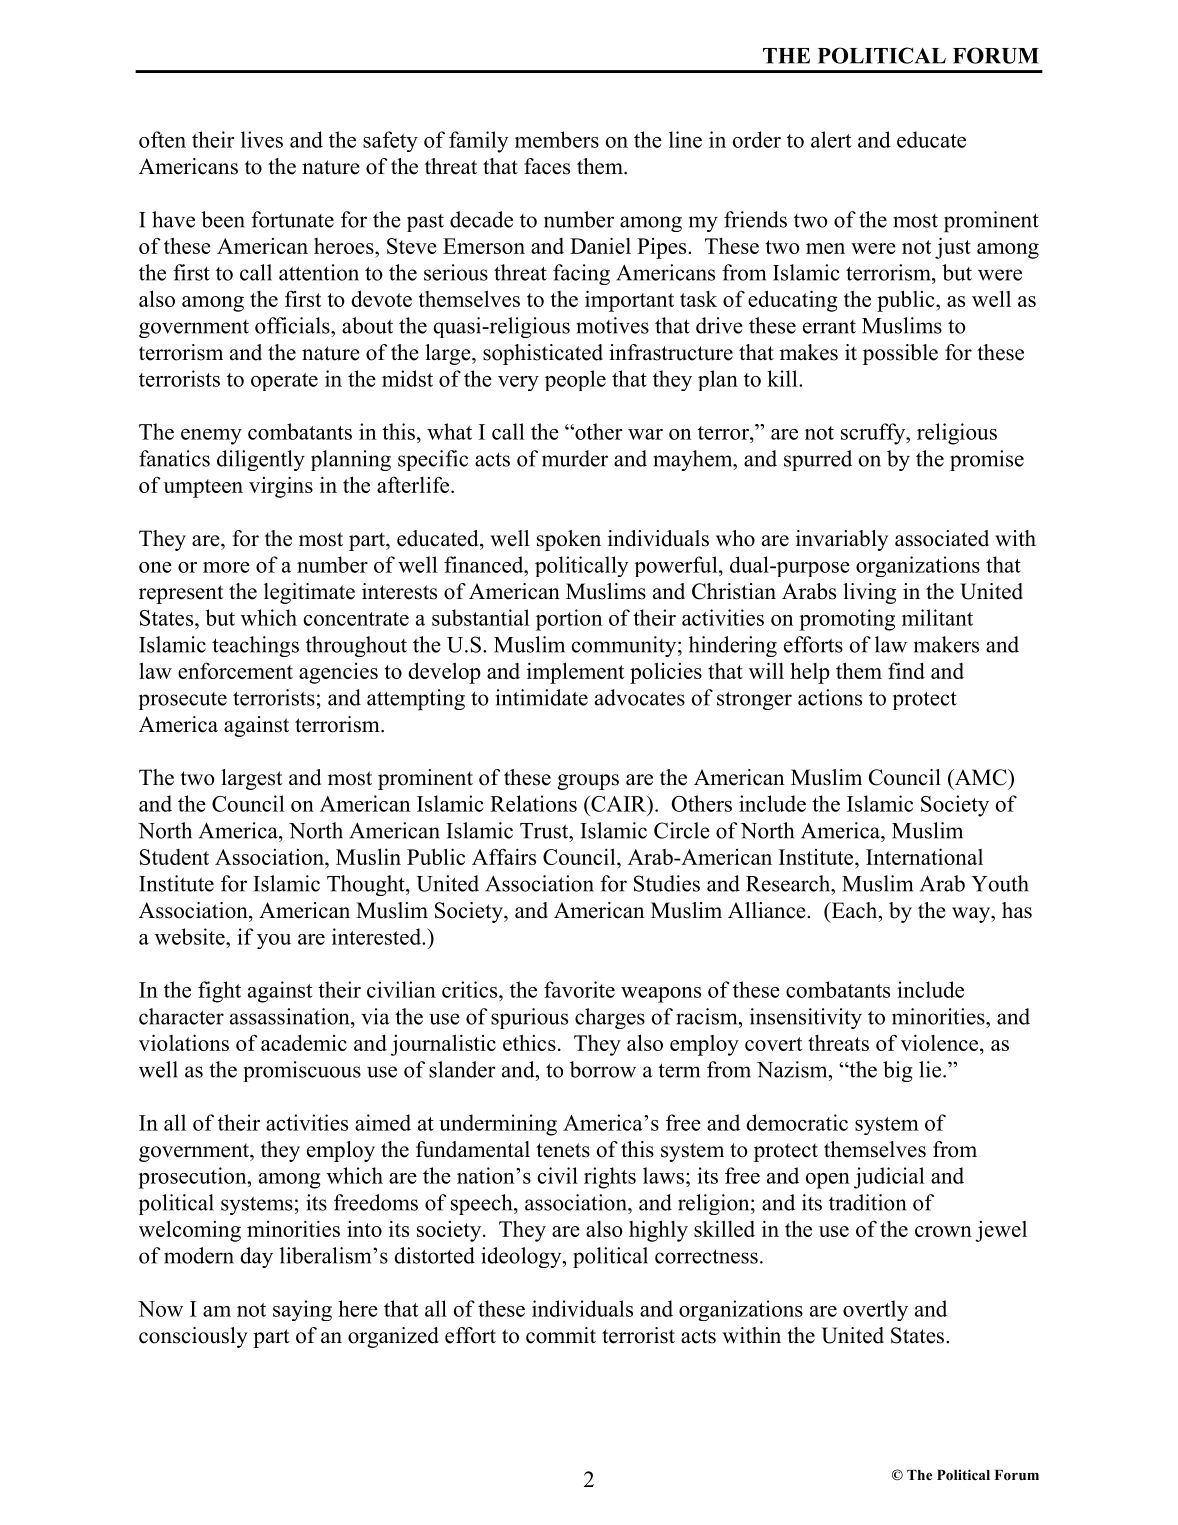 This document has height=1525, width=1178. I want to click on saying, so click(302, 1310).
